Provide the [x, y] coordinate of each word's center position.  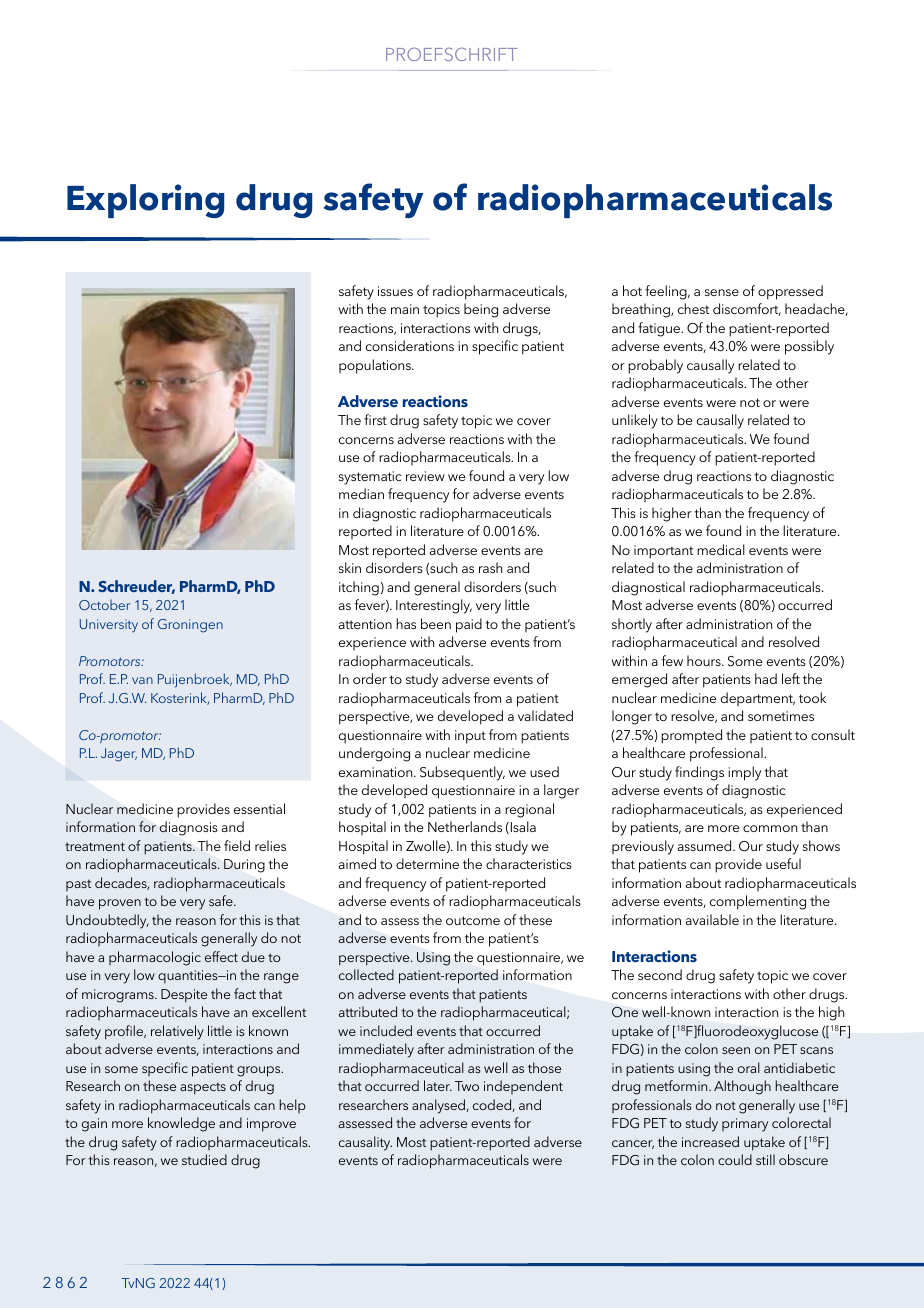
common [770, 828]
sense [722, 292]
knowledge [181, 1124]
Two [467, 1086]
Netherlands [465, 826]
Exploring [145, 201]
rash [490, 567]
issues [395, 291]
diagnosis [188, 828]
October [104, 605]
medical [721, 549]
